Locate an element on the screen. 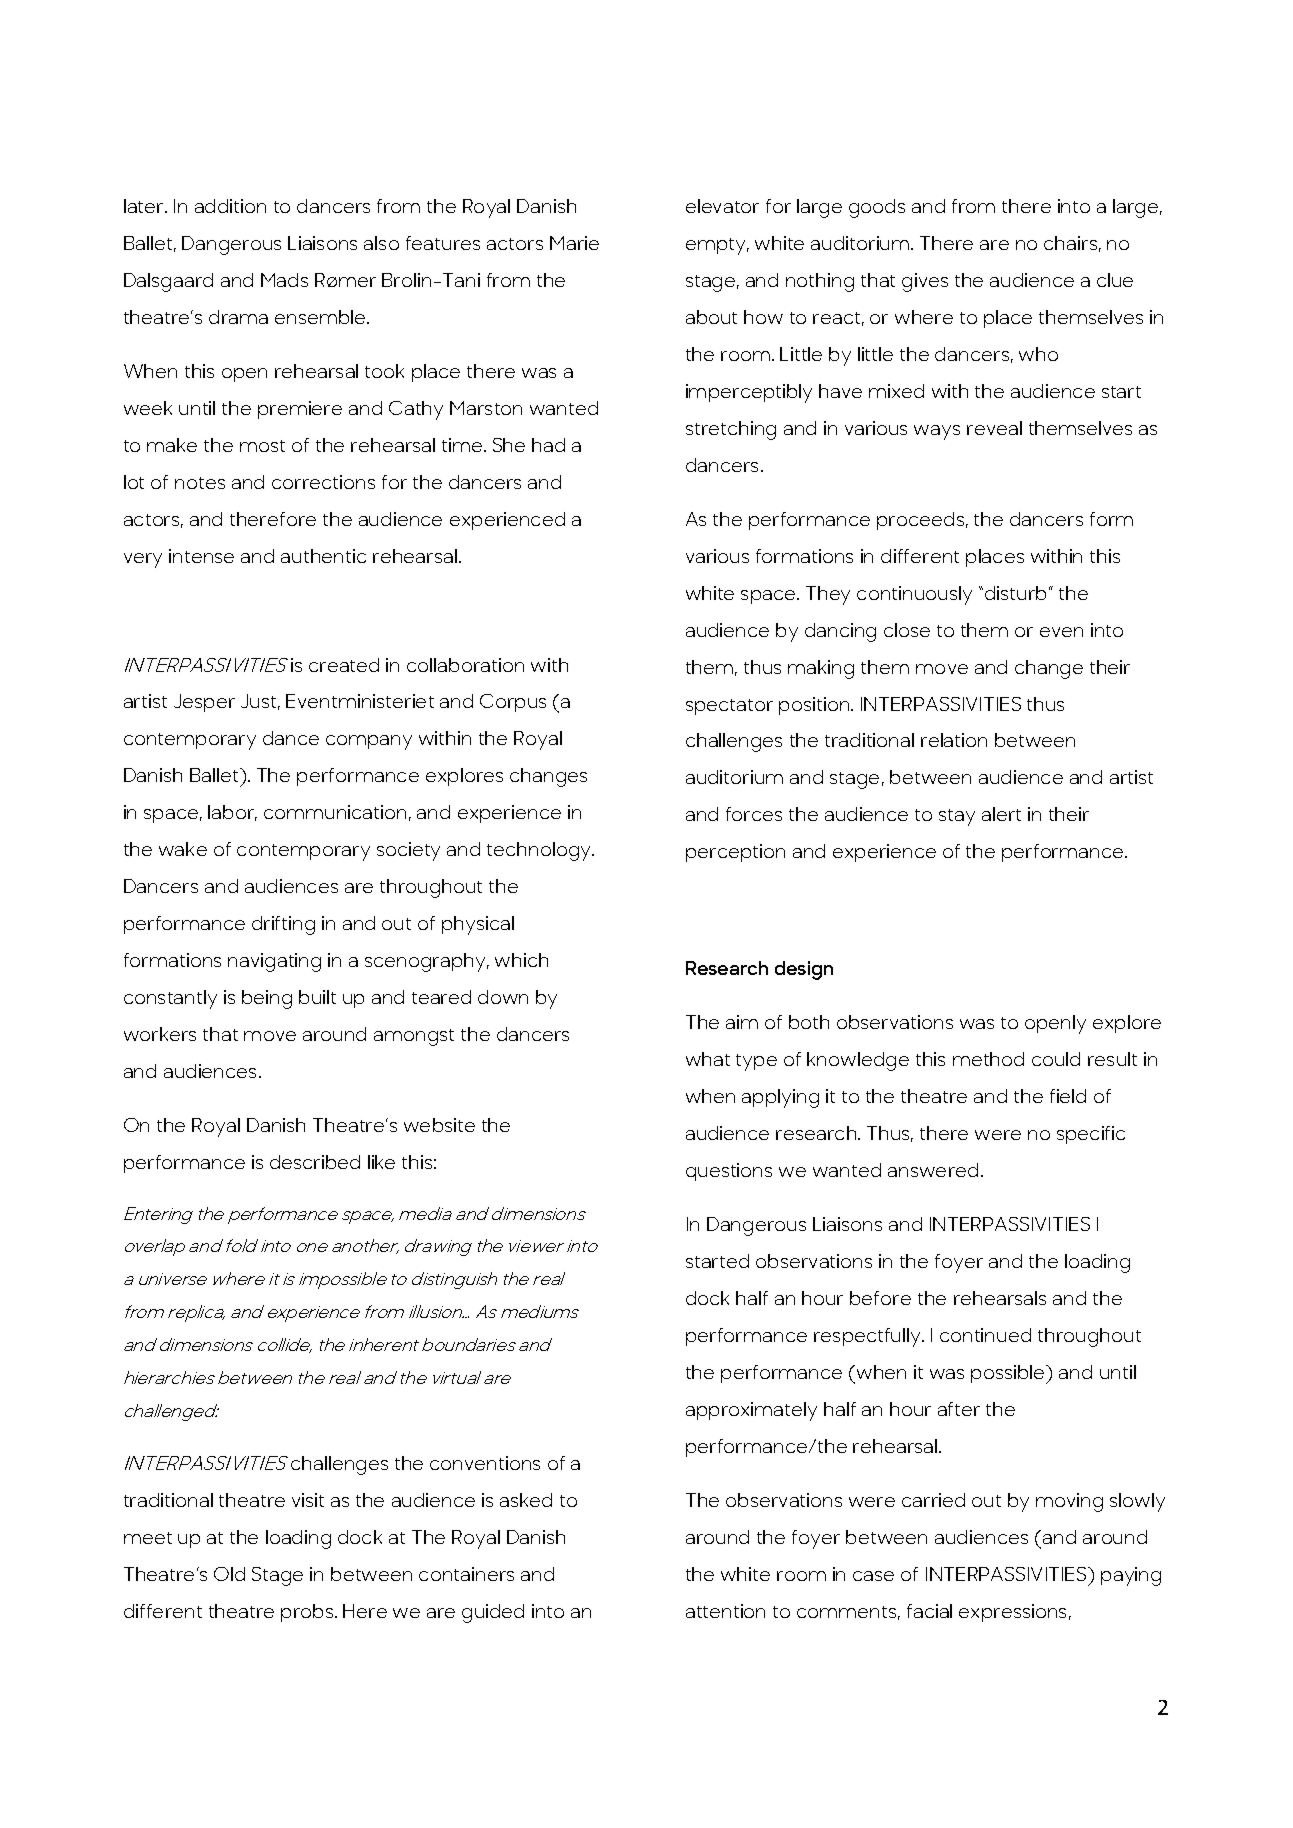  alert is located at coordinates (1001, 814).
